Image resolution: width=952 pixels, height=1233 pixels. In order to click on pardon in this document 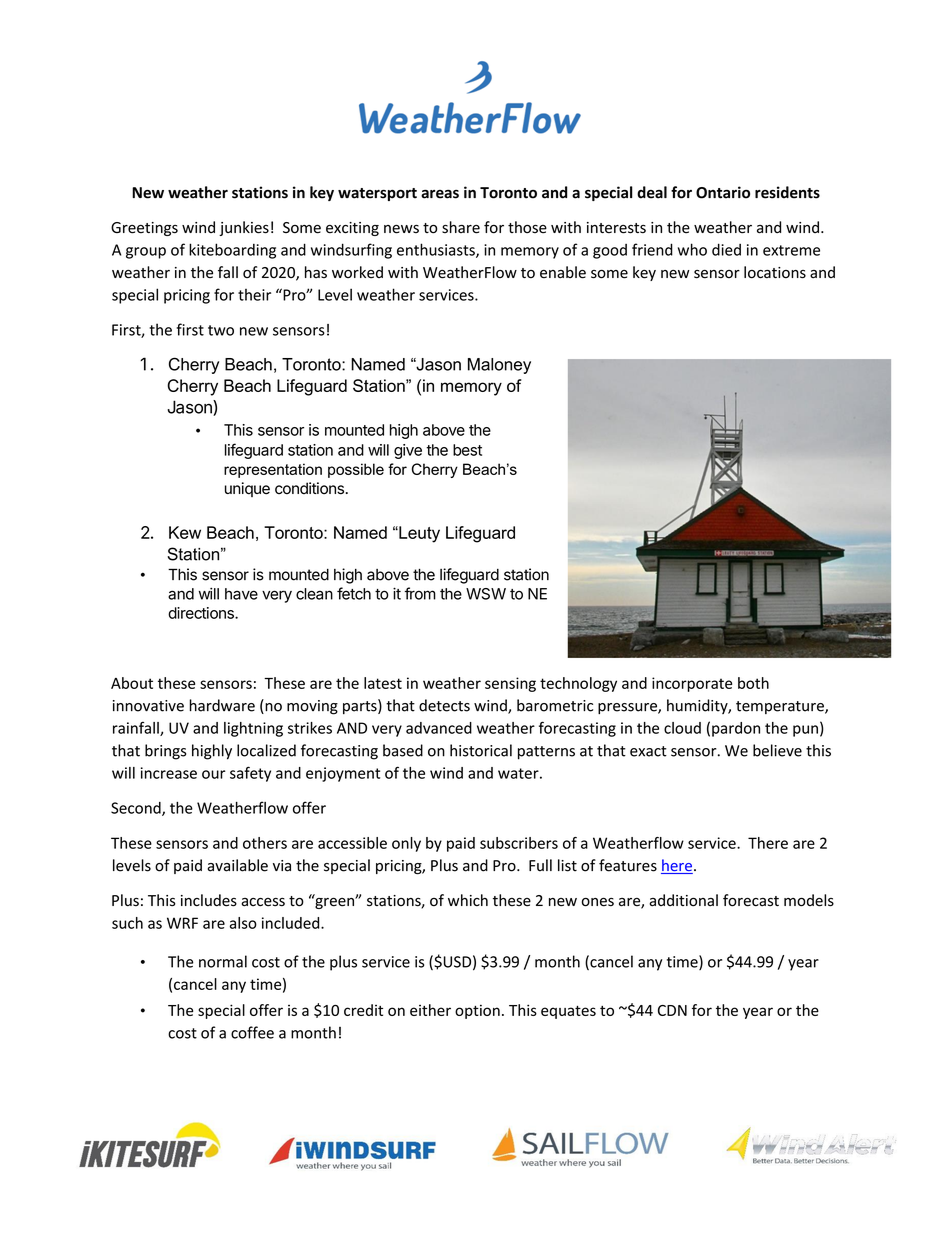, I will do `click(736, 729)`.
